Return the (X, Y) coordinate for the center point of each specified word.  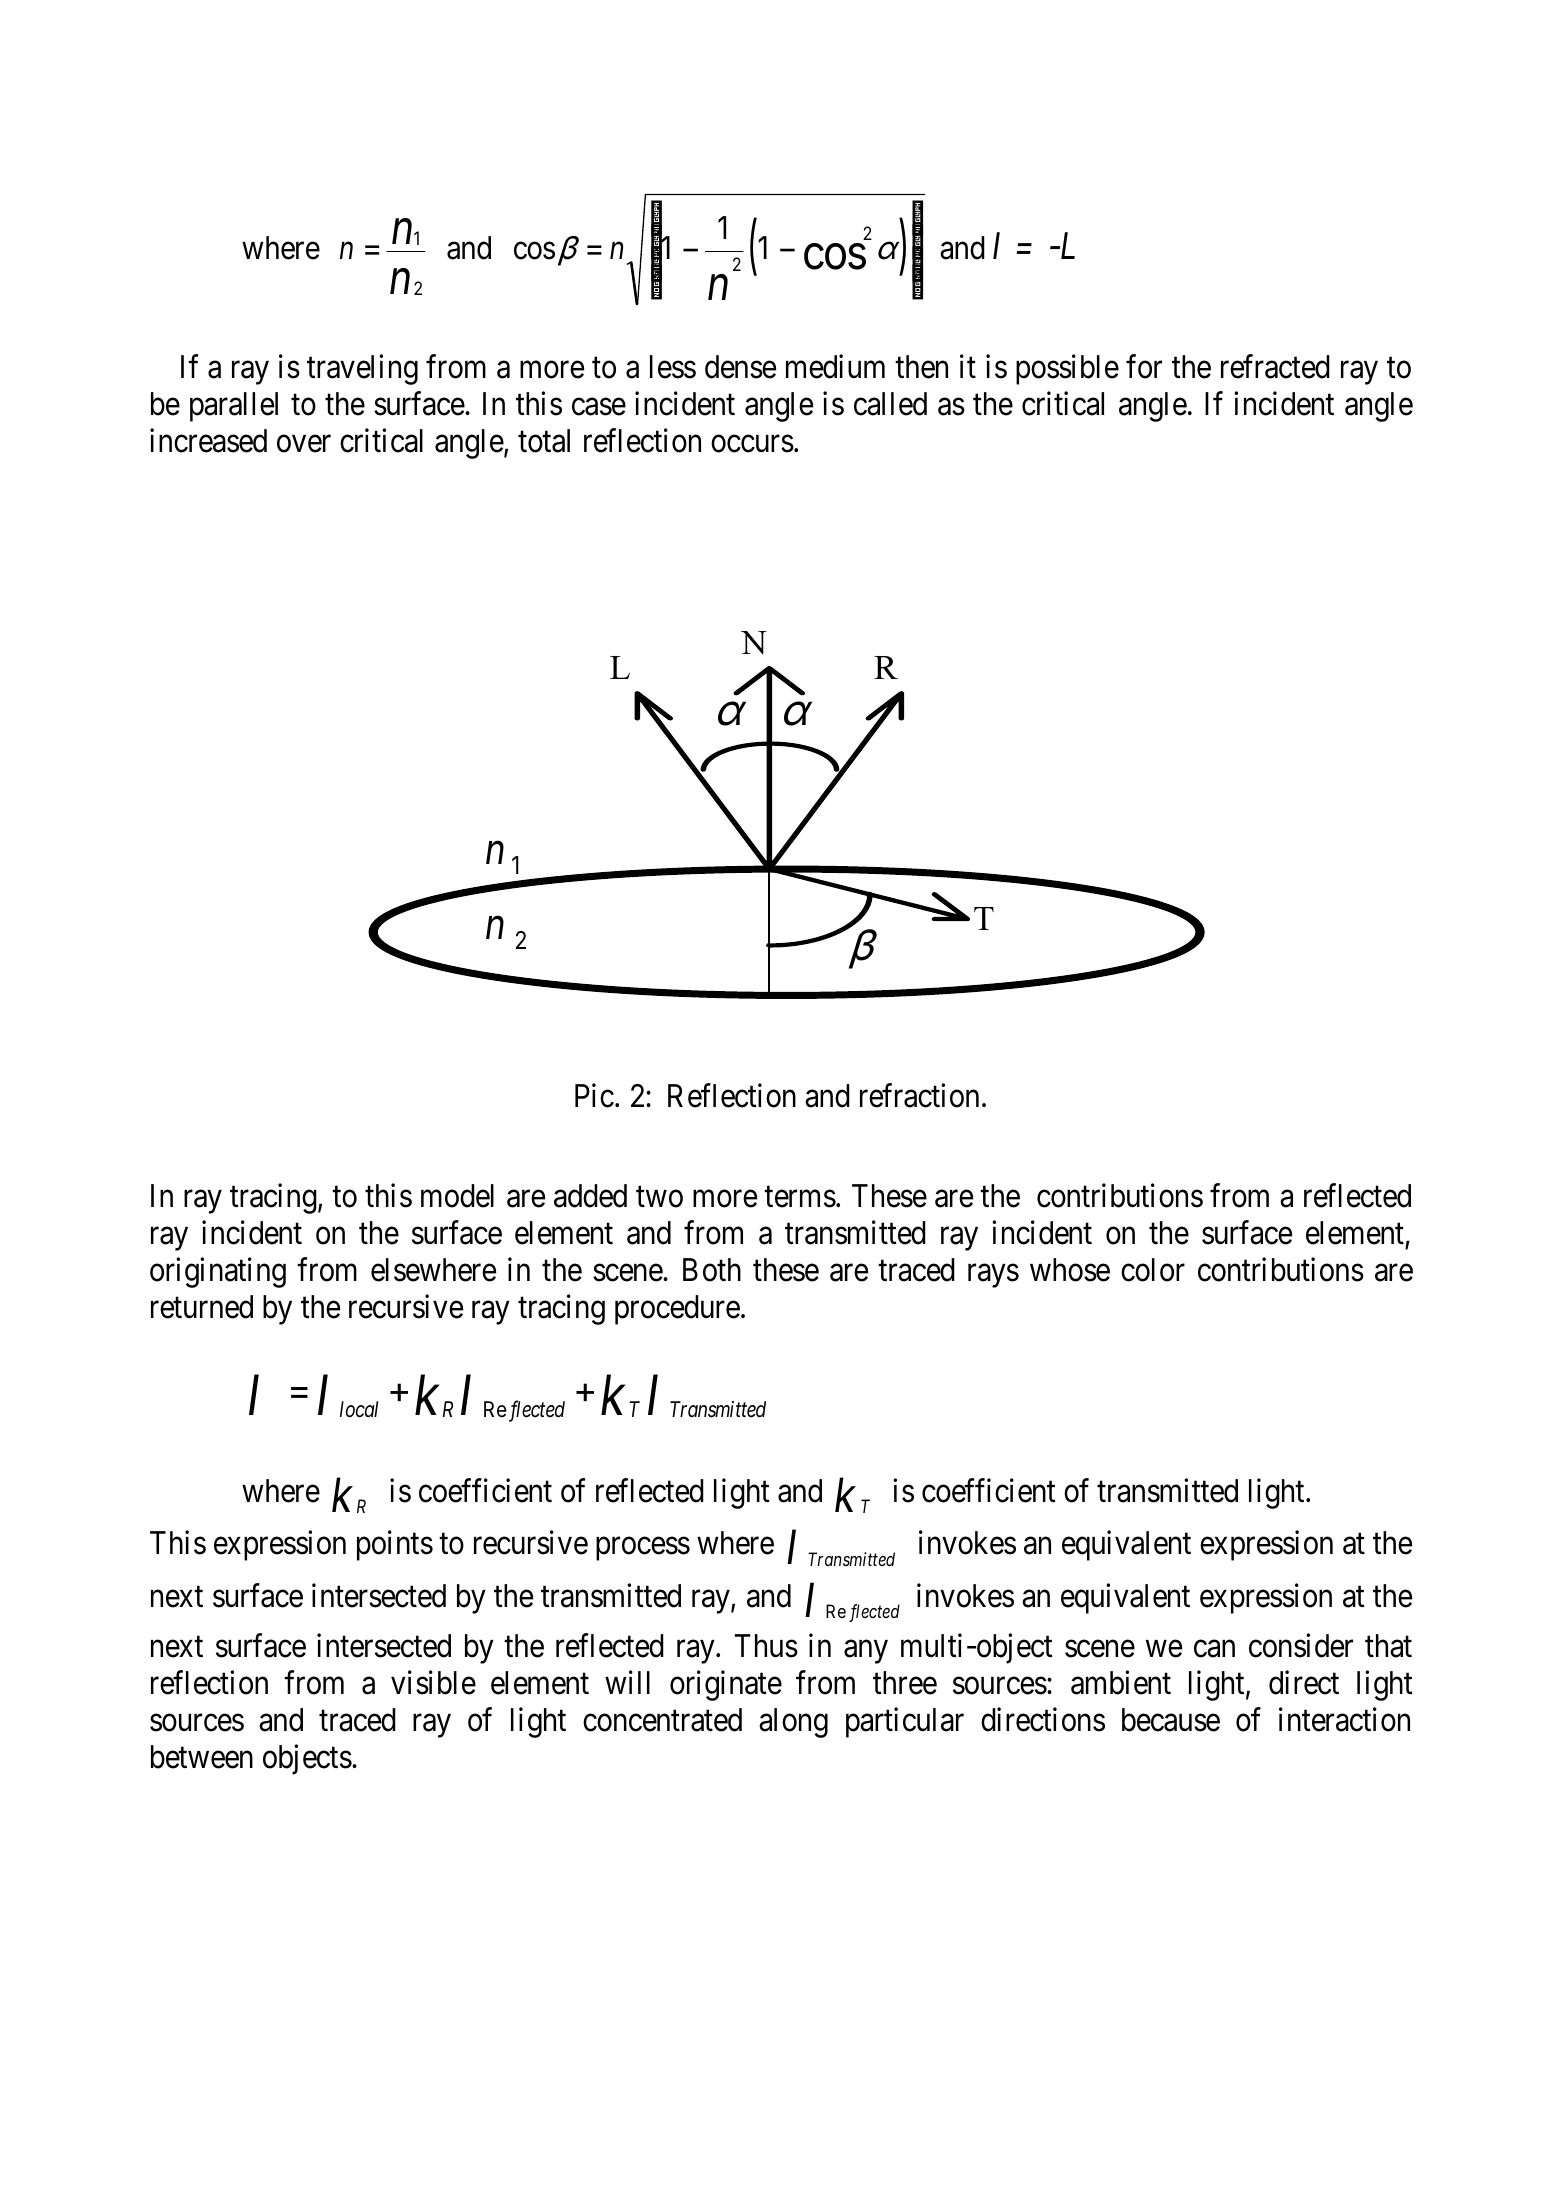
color (1153, 1270)
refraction (919, 1096)
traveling (362, 370)
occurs (752, 444)
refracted (1275, 367)
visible (433, 1683)
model (457, 1196)
